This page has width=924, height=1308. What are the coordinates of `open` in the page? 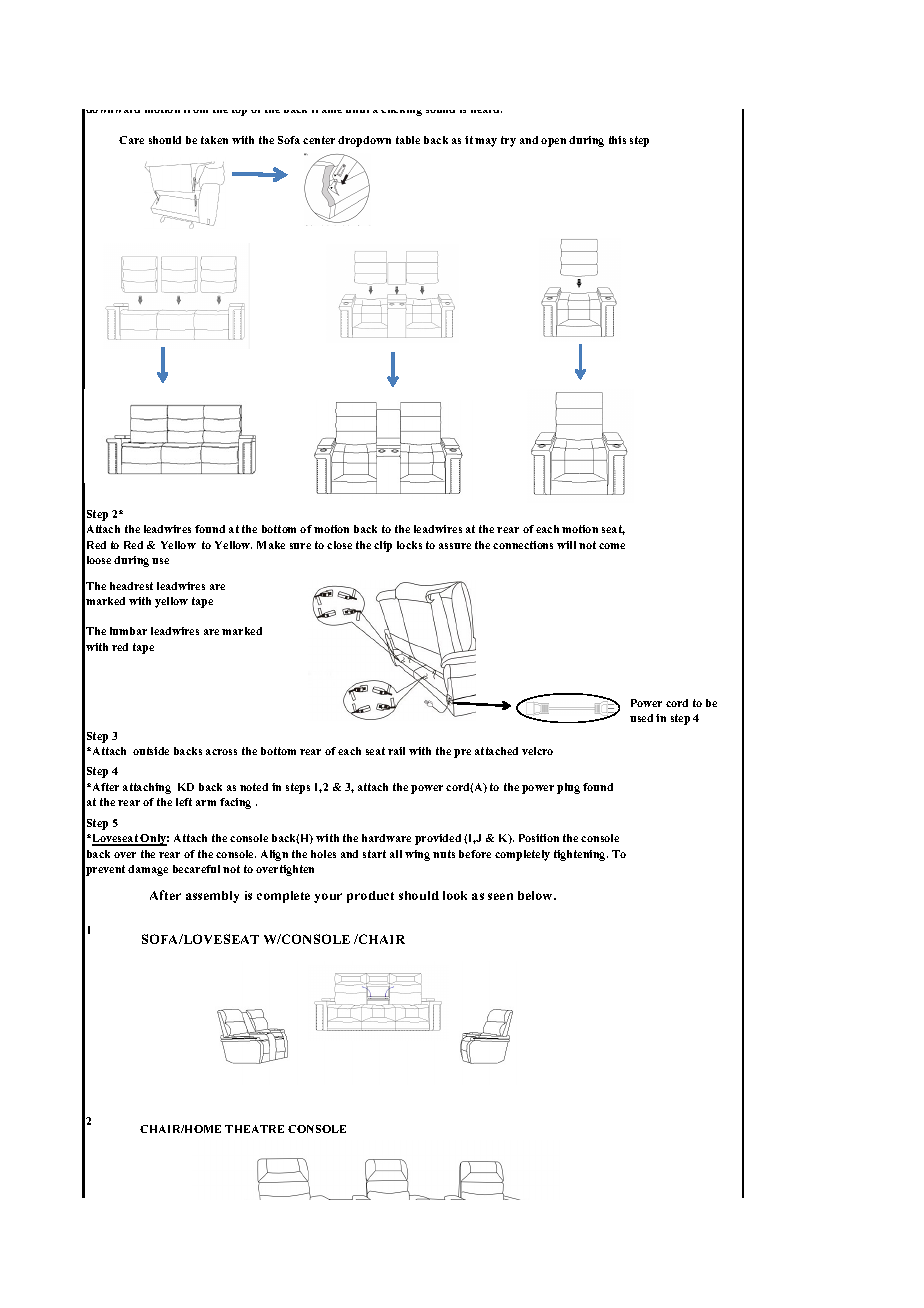 It's located at (553, 142).
